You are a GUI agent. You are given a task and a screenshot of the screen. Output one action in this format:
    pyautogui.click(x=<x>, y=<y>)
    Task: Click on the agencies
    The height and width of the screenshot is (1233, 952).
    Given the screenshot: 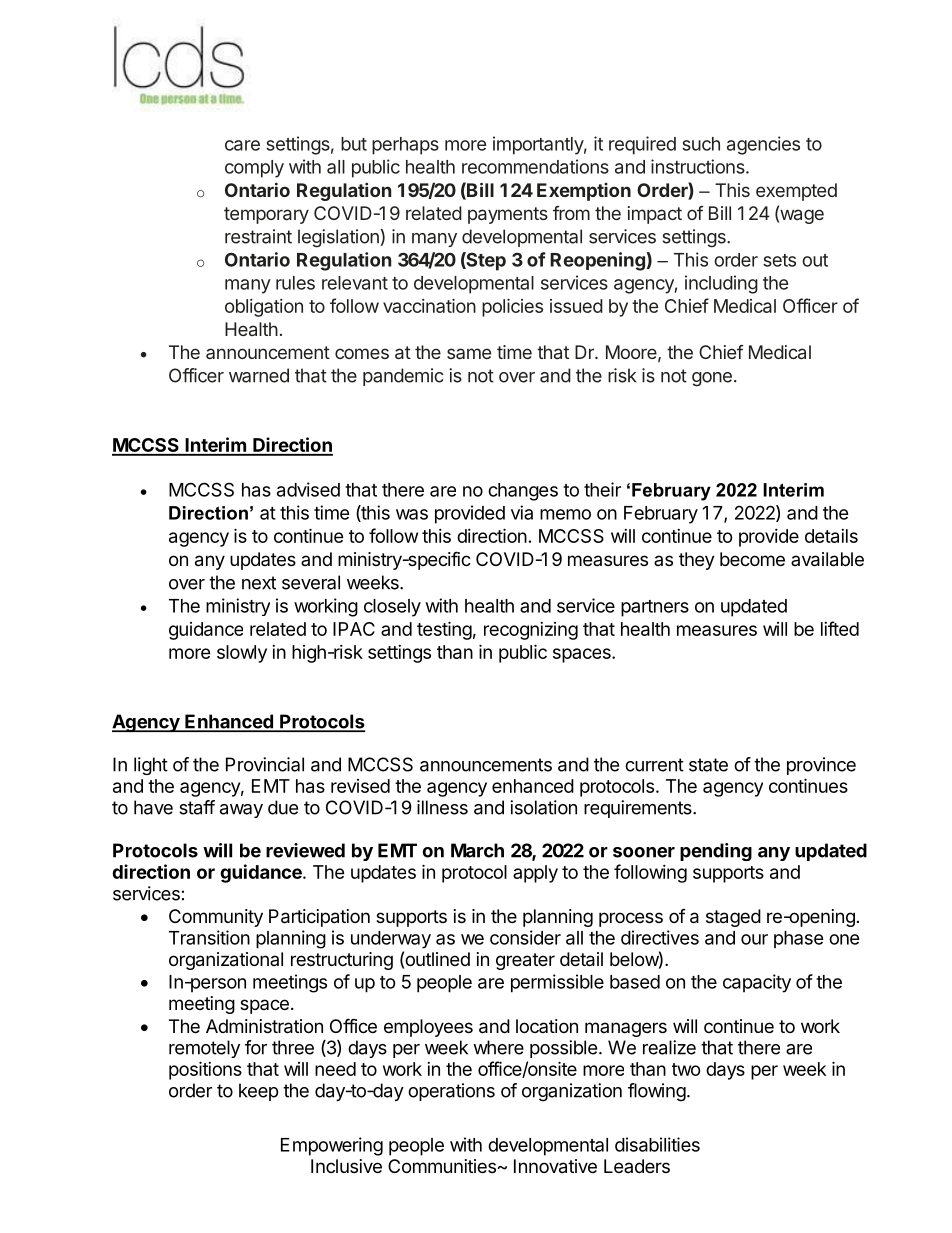 What is the action you would take?
    pyautogui.click(x=763, y=145)
